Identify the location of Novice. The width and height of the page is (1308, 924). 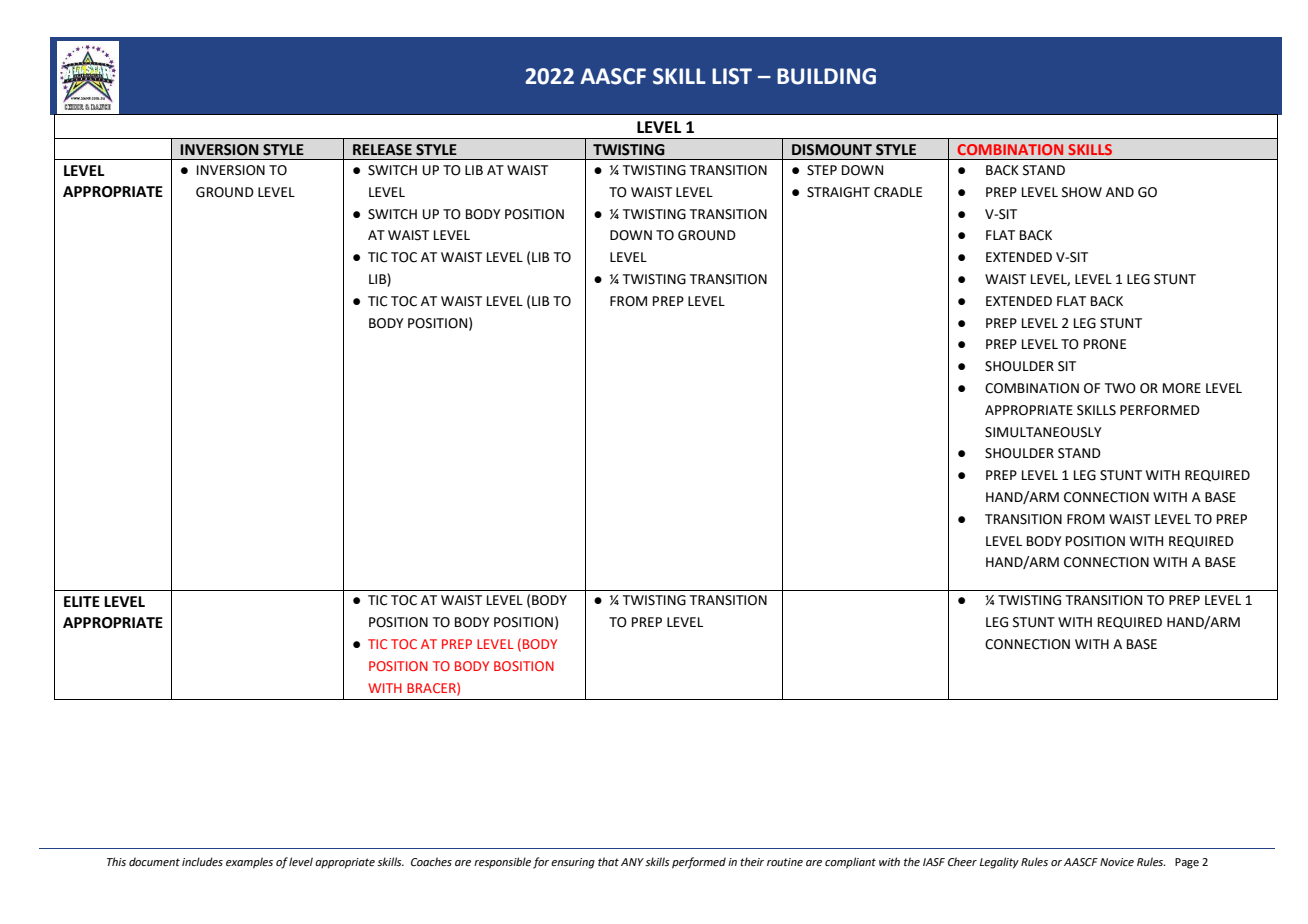
(1117, 862).
